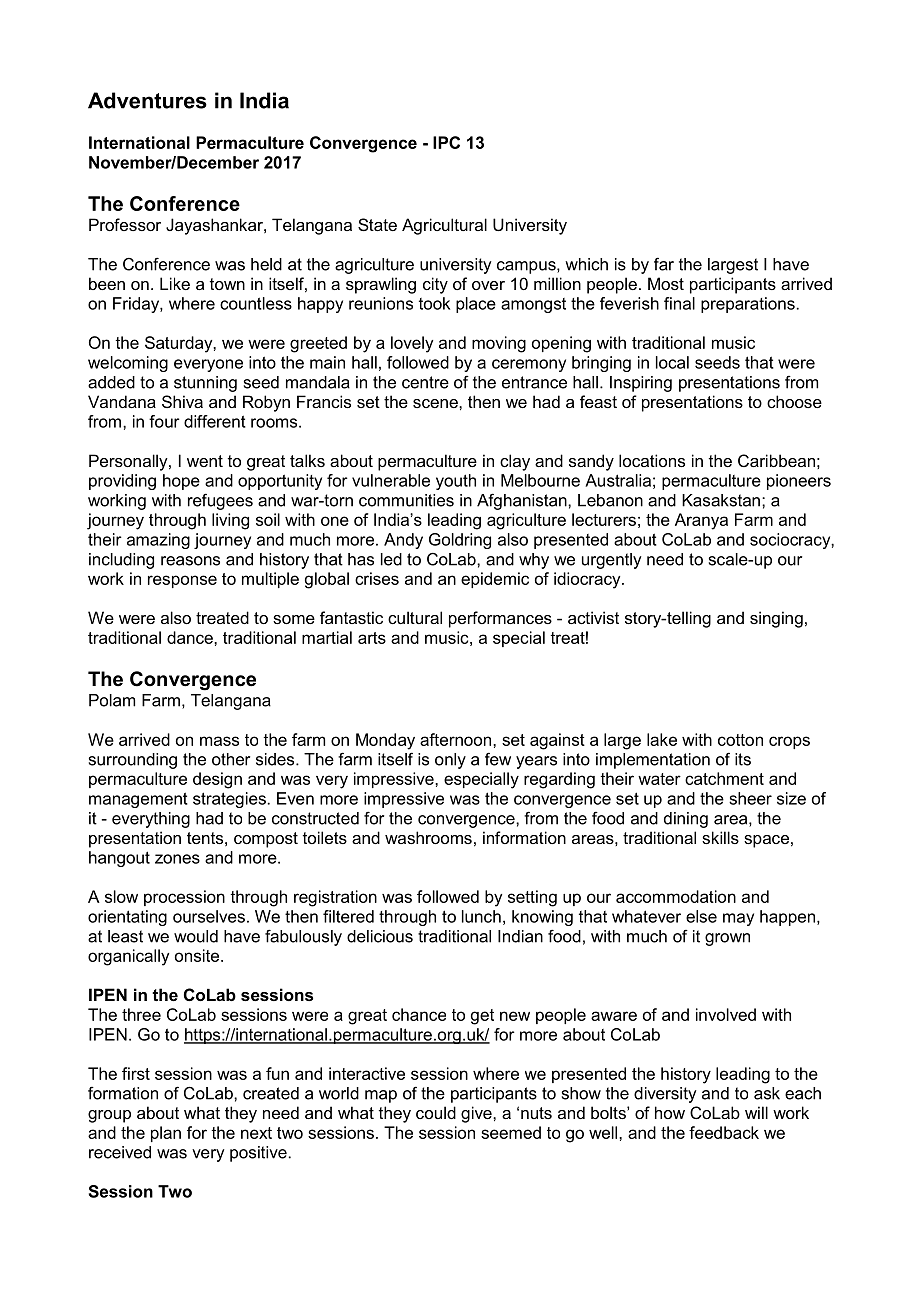  Describe the element at coordinates (450, 761) in the screenshot. I see `only` at that location.
